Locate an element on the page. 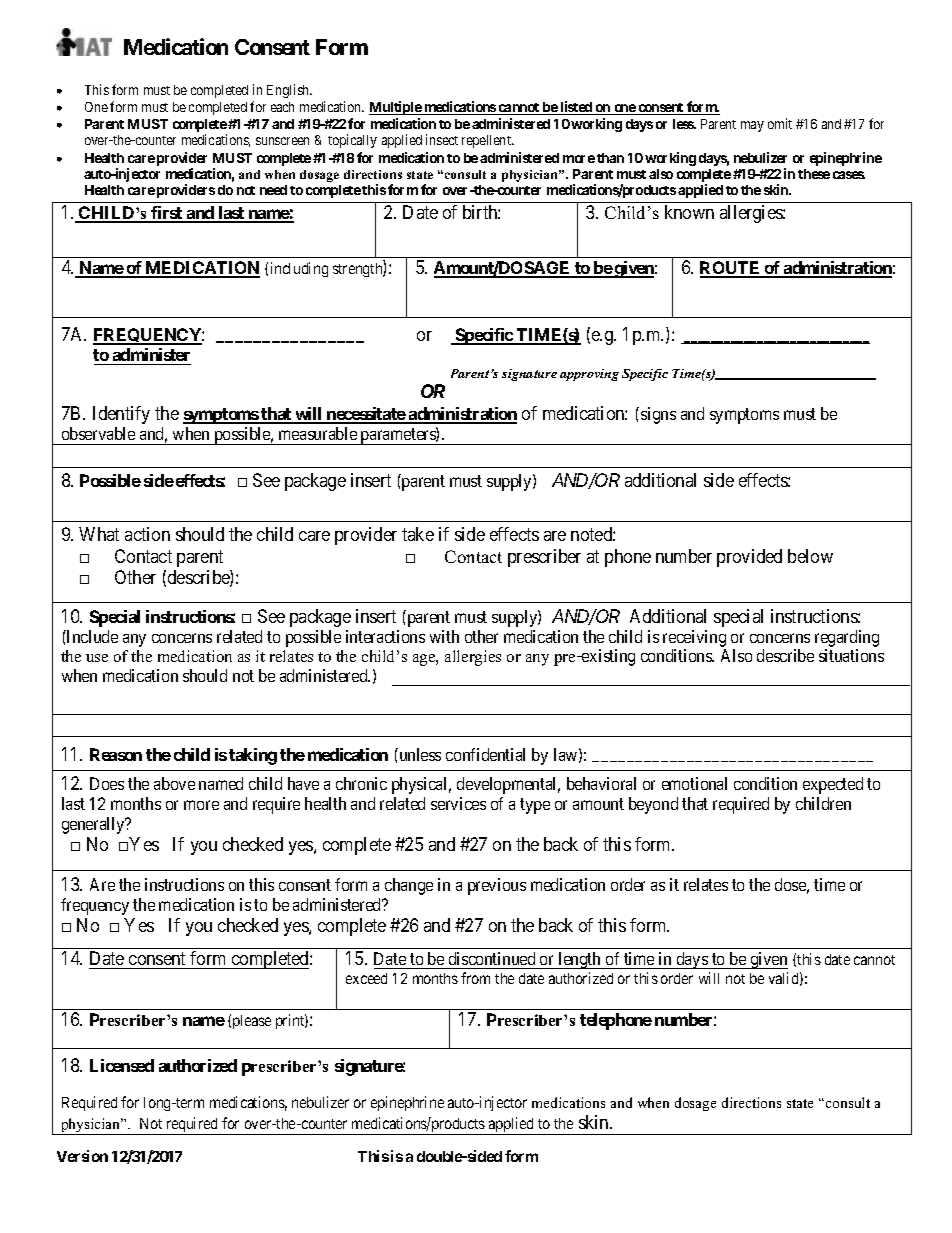 The height and width of the document is (1233, 952). Licensed is located at coordinates (122, 1065).
